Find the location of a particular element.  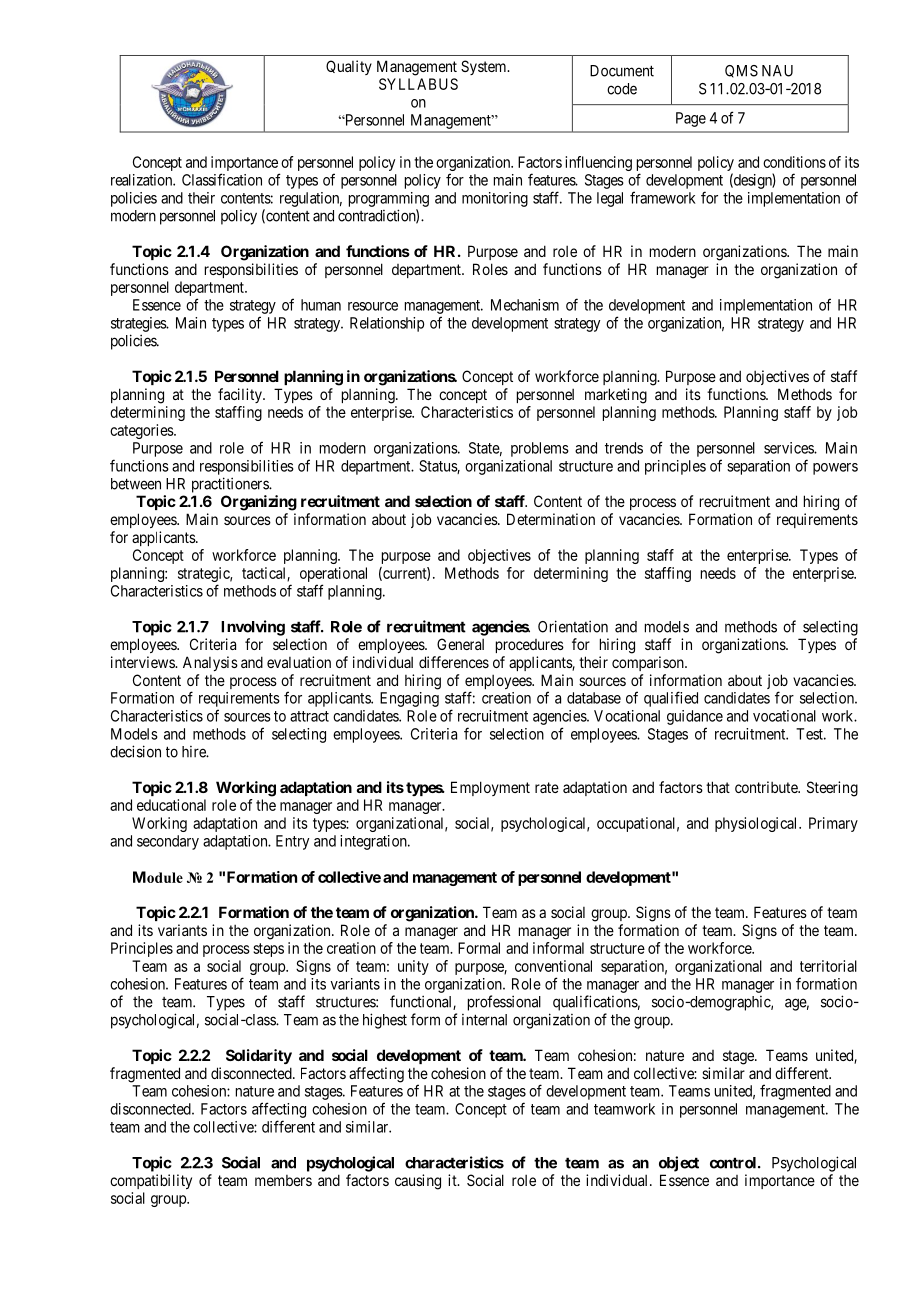

facility is located at coordinates (241, 395).
